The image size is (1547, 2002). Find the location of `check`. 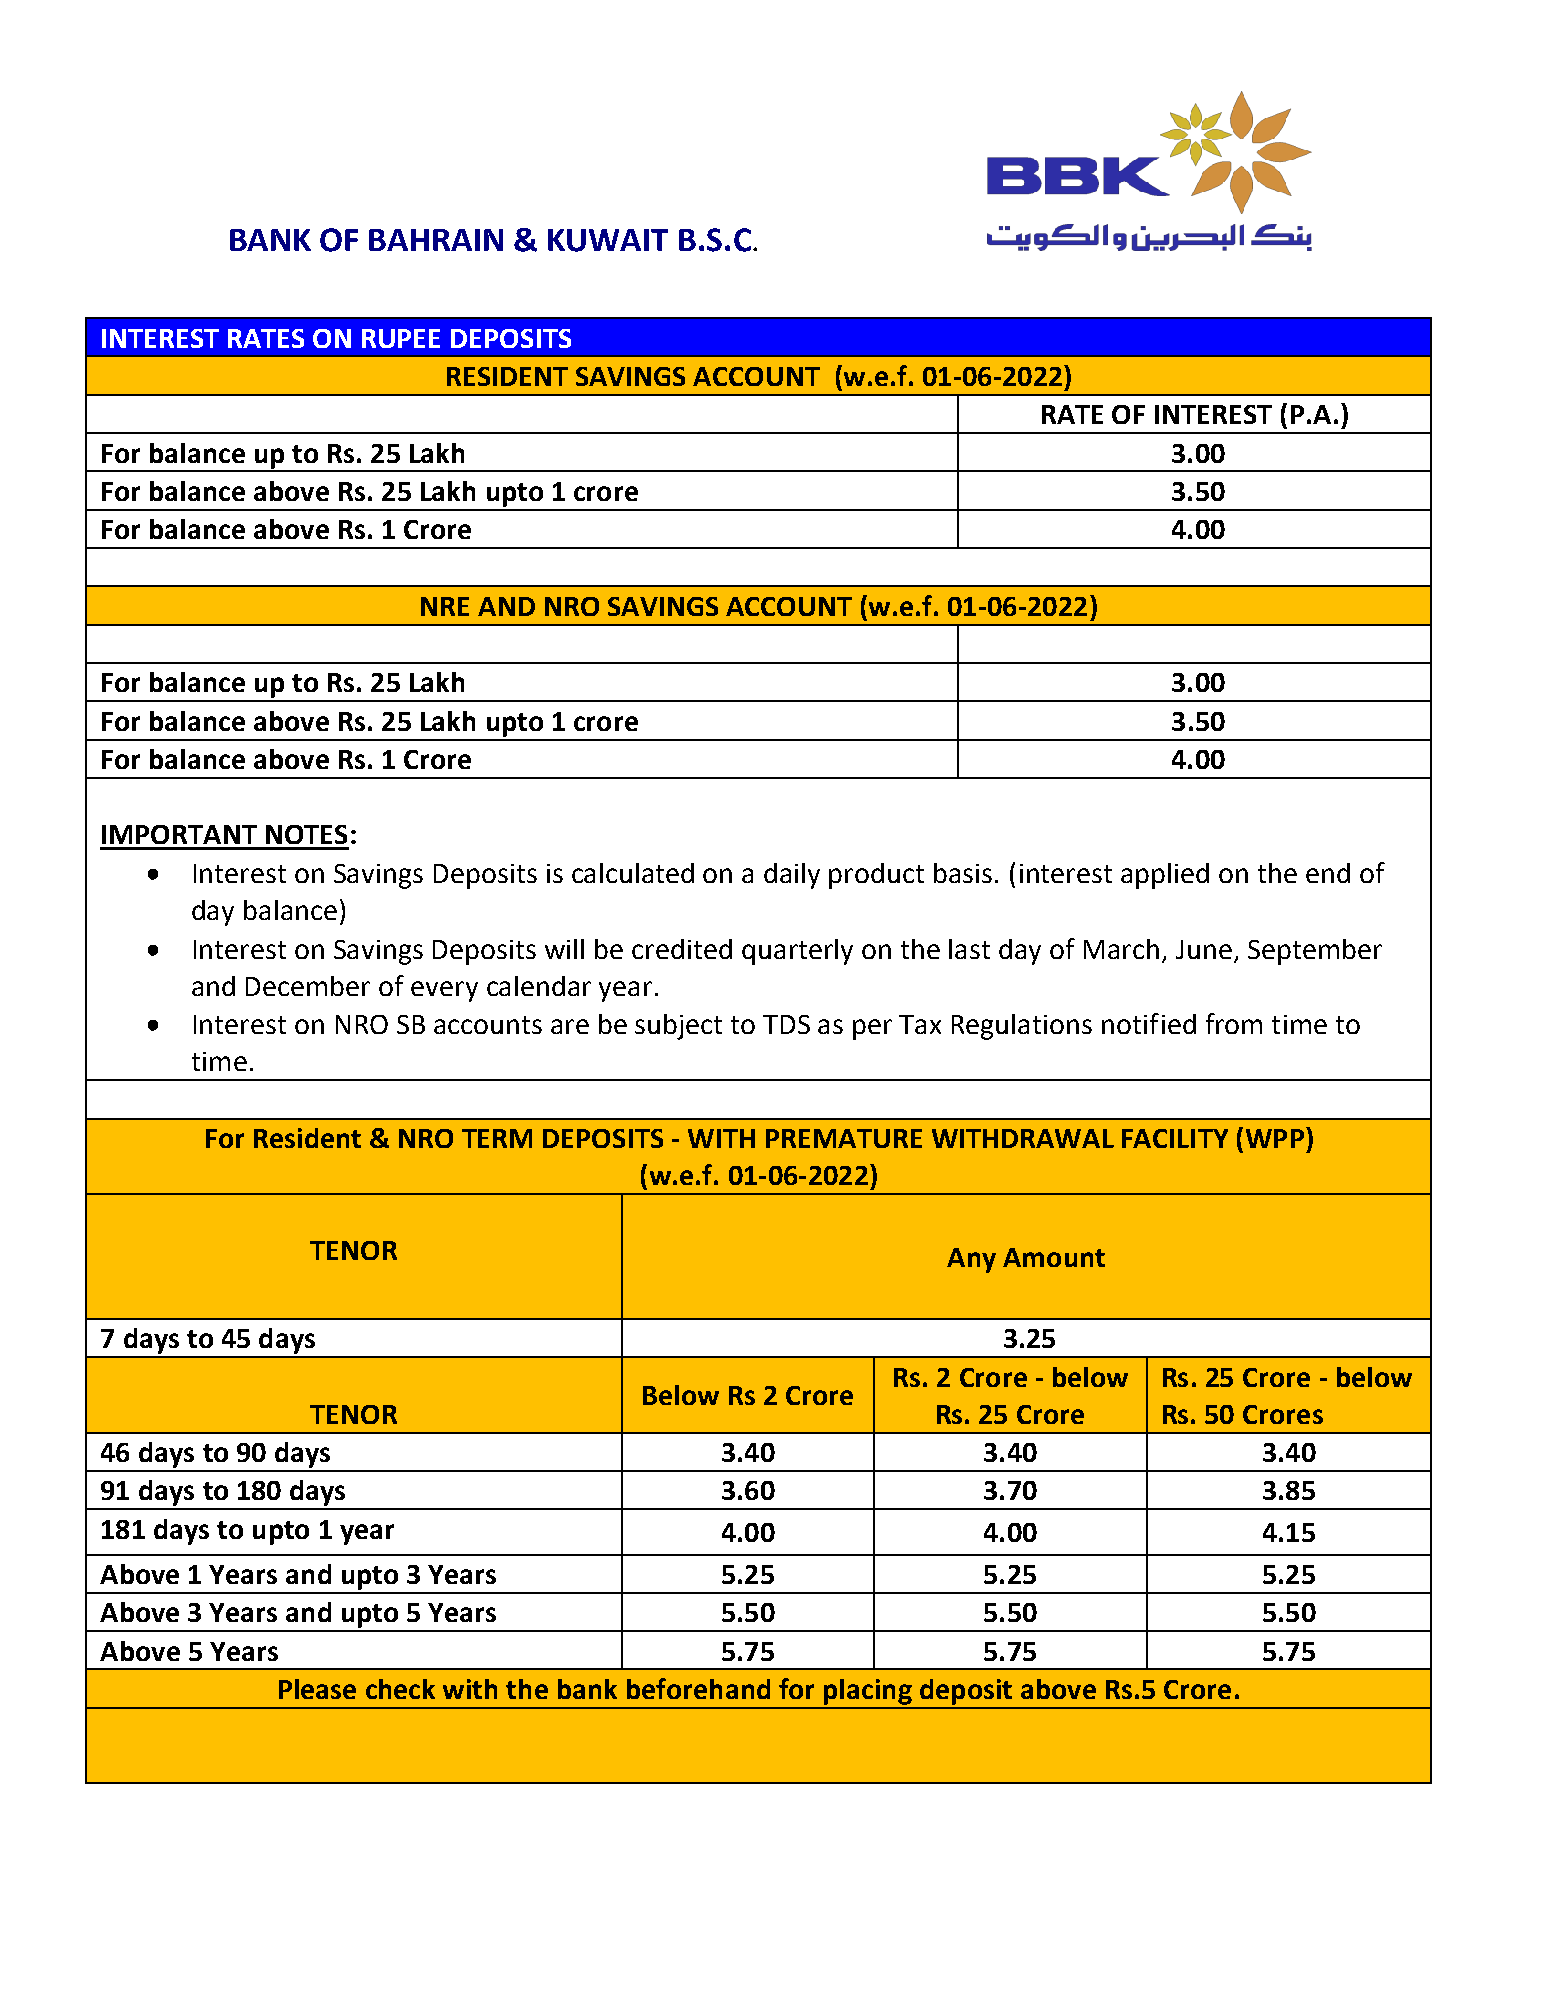

check is located at coordinates (400, 1689).
